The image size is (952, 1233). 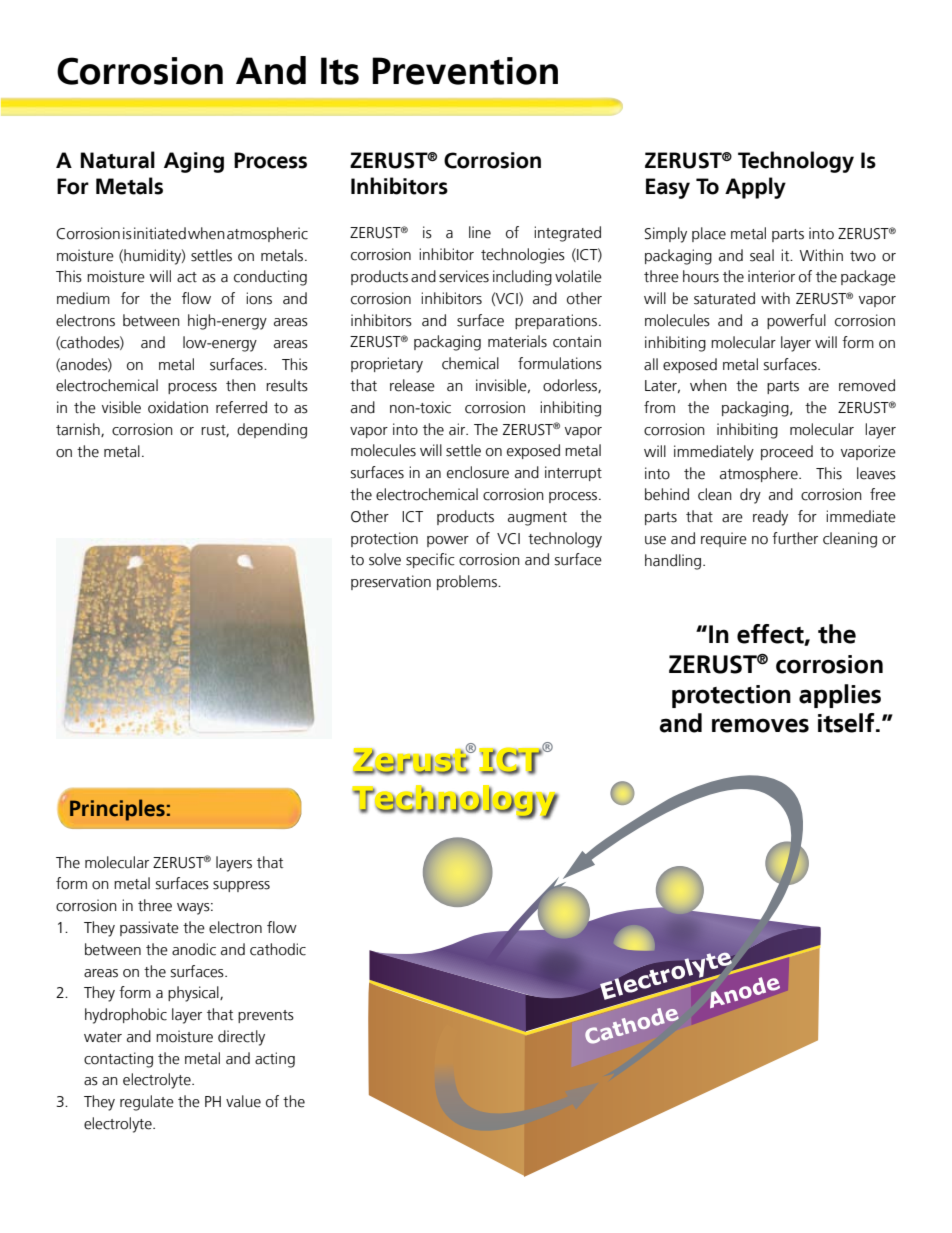 I want to click on Apply, so click(x=755, y=188).
